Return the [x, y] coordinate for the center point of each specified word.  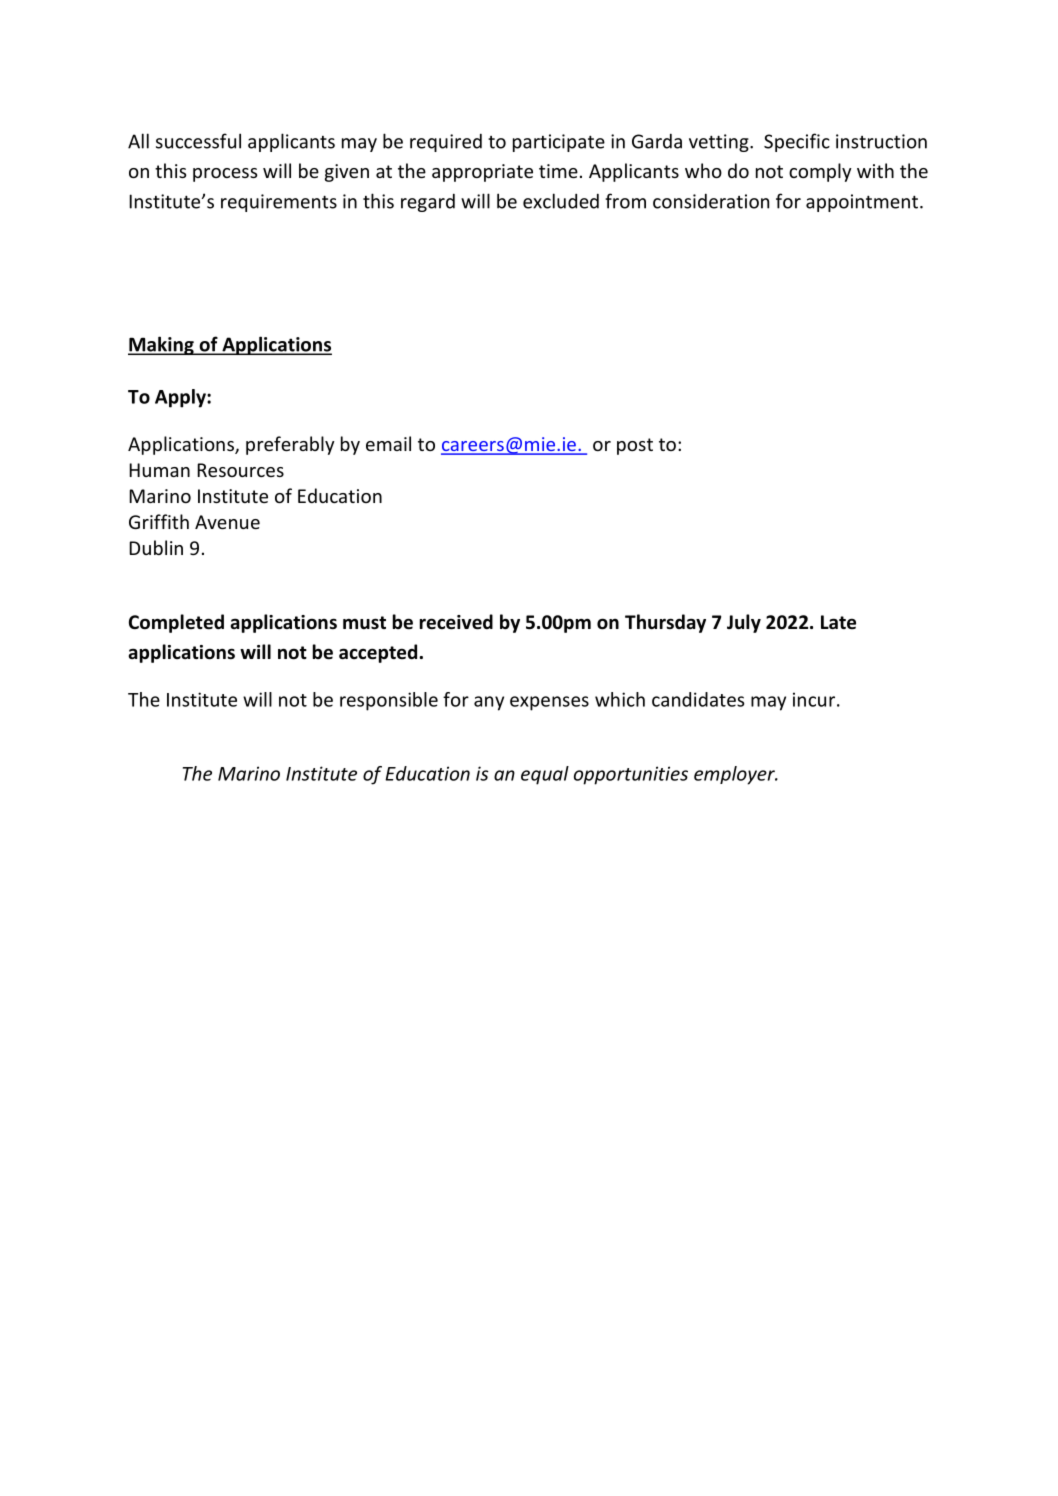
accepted [378, 653]
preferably [290, 445]
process [225, 175]
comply [820, 172]
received [456, 622]
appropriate [482, 173]
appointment [862, 203]
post [635, 446]
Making [162, 345]
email [388, 443]
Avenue [227, 522]
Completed [176, 623]
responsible [389, 701]
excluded [561, 201]
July [744, 623]
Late [838, 622]
